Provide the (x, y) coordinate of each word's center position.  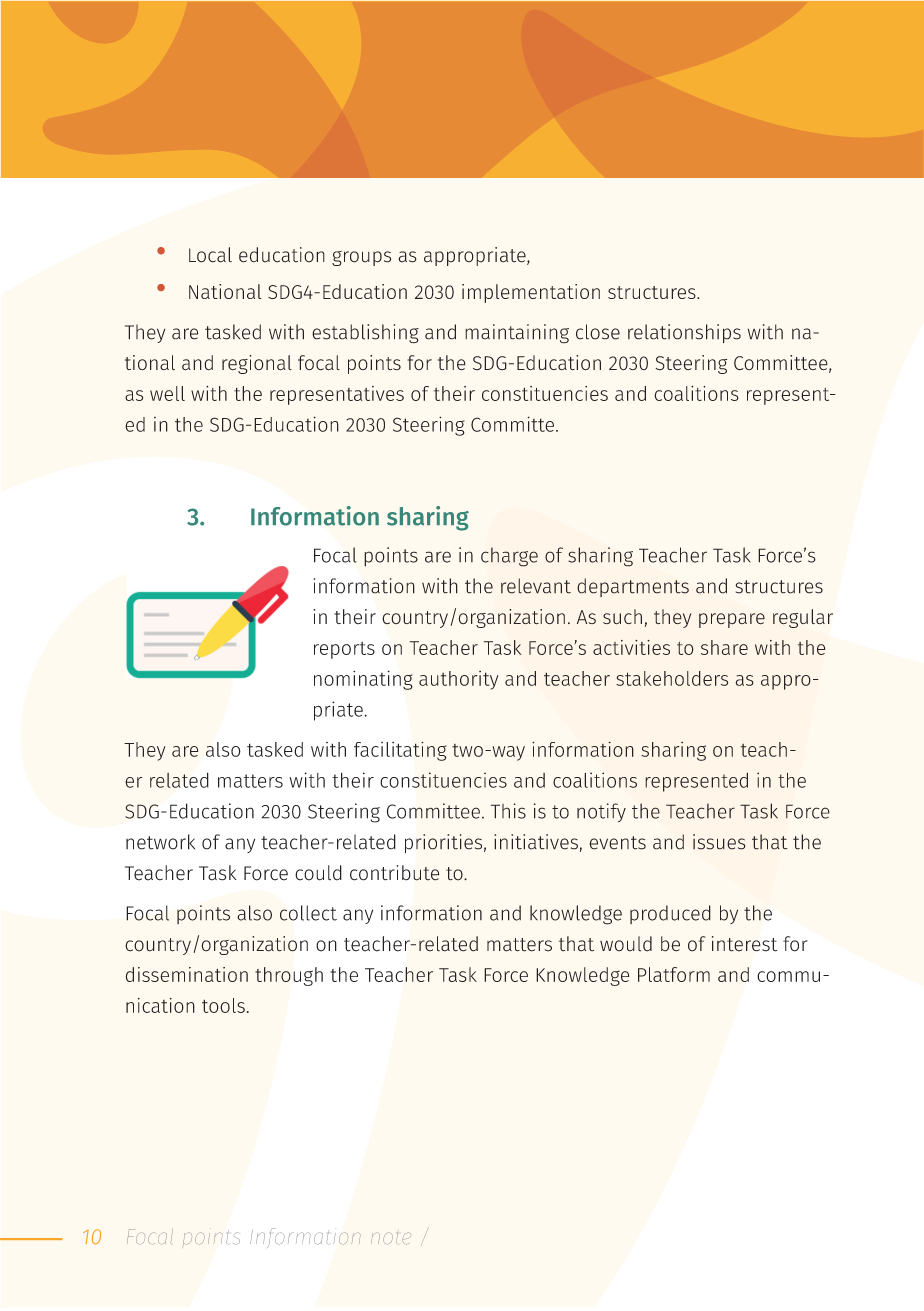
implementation (531, 293)
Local (210, 255)
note (391, 1238)
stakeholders (672, 678)
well (167, 393)
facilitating (400, 751)
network (160, 842)
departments (633, 587)
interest (744, 944)
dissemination (187, 974)
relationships (684, 333)
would (626, 944)
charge (509, 557)
